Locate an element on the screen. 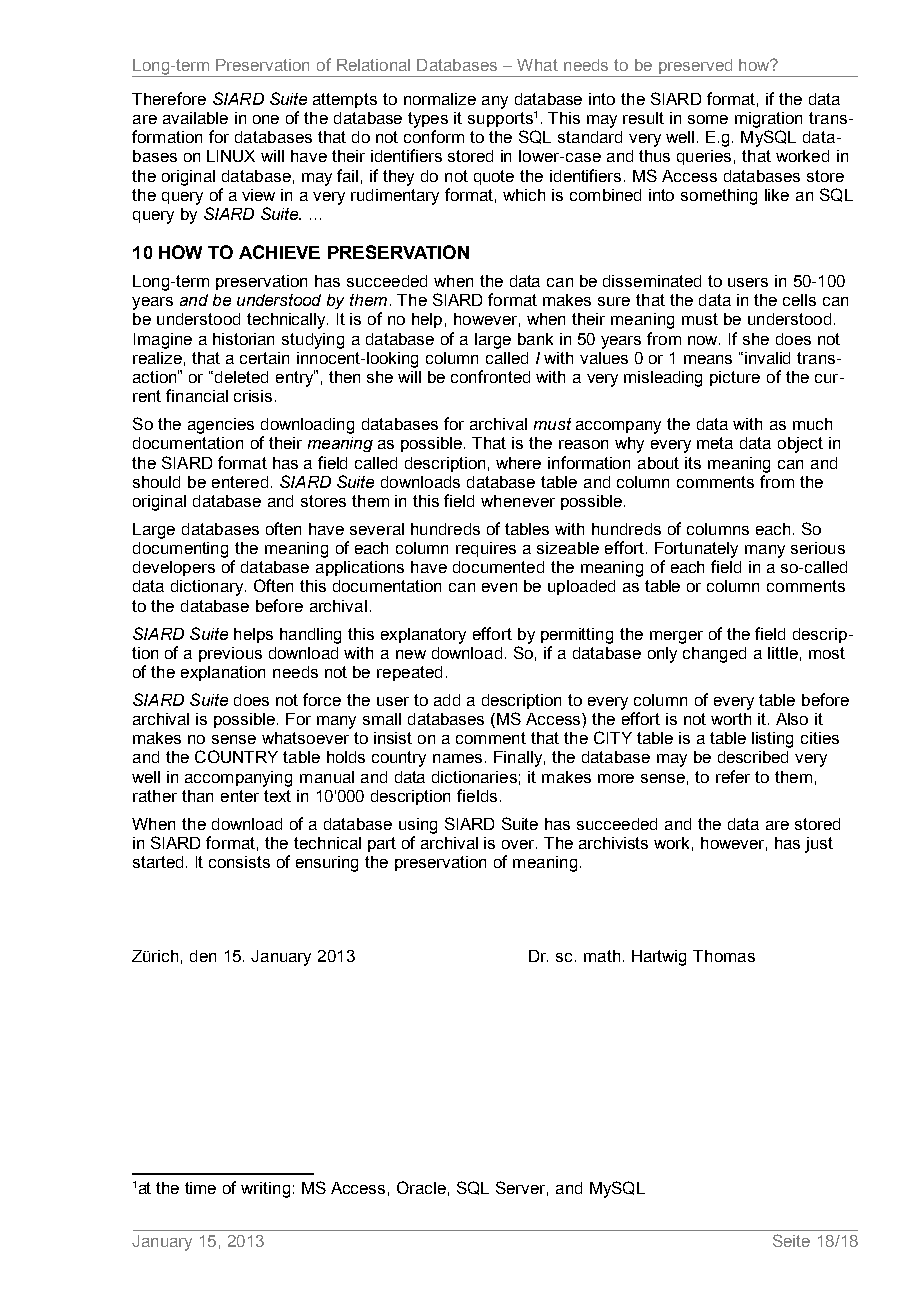 This screenshot has height=1308, width=924. writing is located at coordinates (265, 1190).
